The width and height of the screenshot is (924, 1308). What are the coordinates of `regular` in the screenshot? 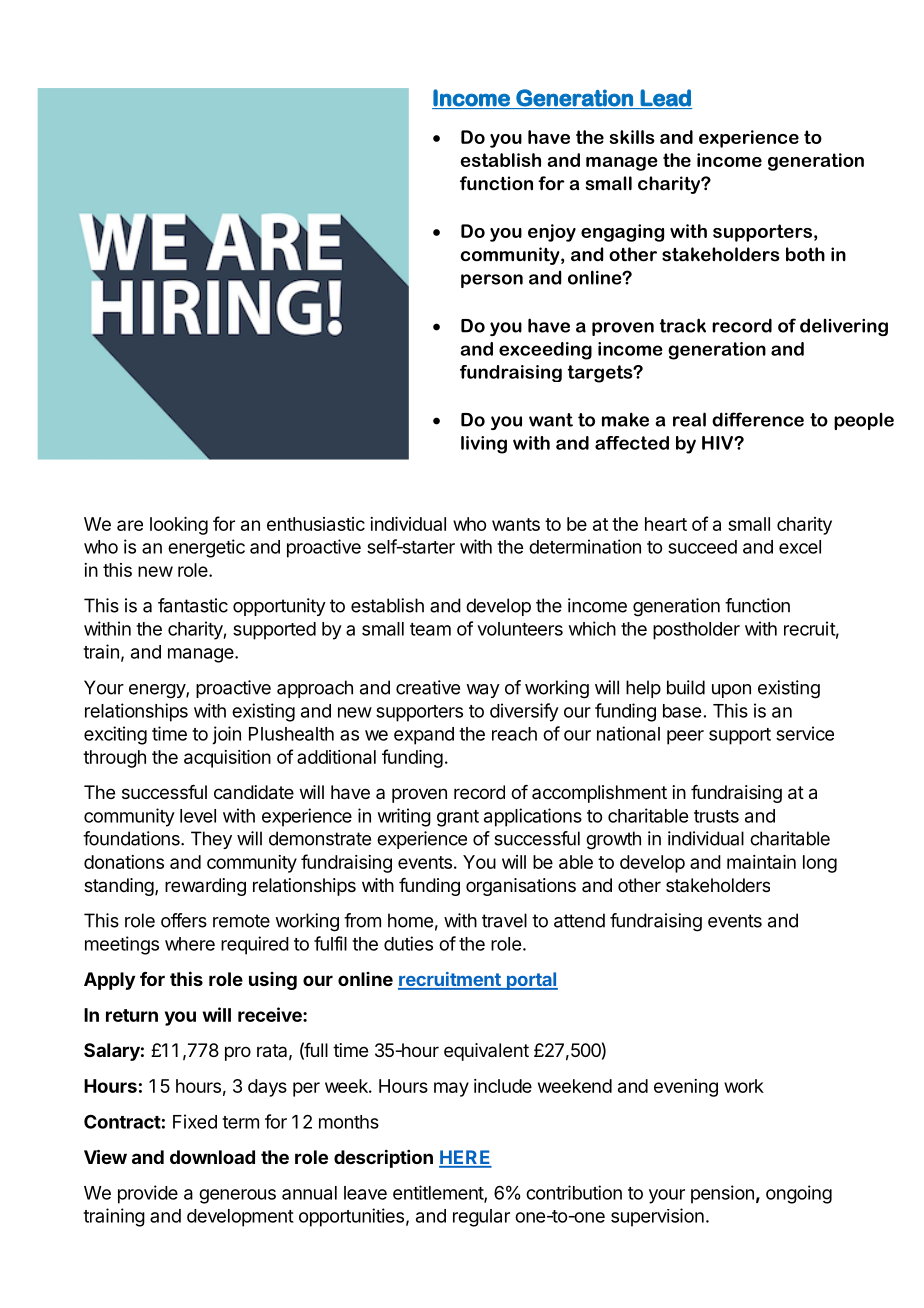 It's located at (481, 1218).
